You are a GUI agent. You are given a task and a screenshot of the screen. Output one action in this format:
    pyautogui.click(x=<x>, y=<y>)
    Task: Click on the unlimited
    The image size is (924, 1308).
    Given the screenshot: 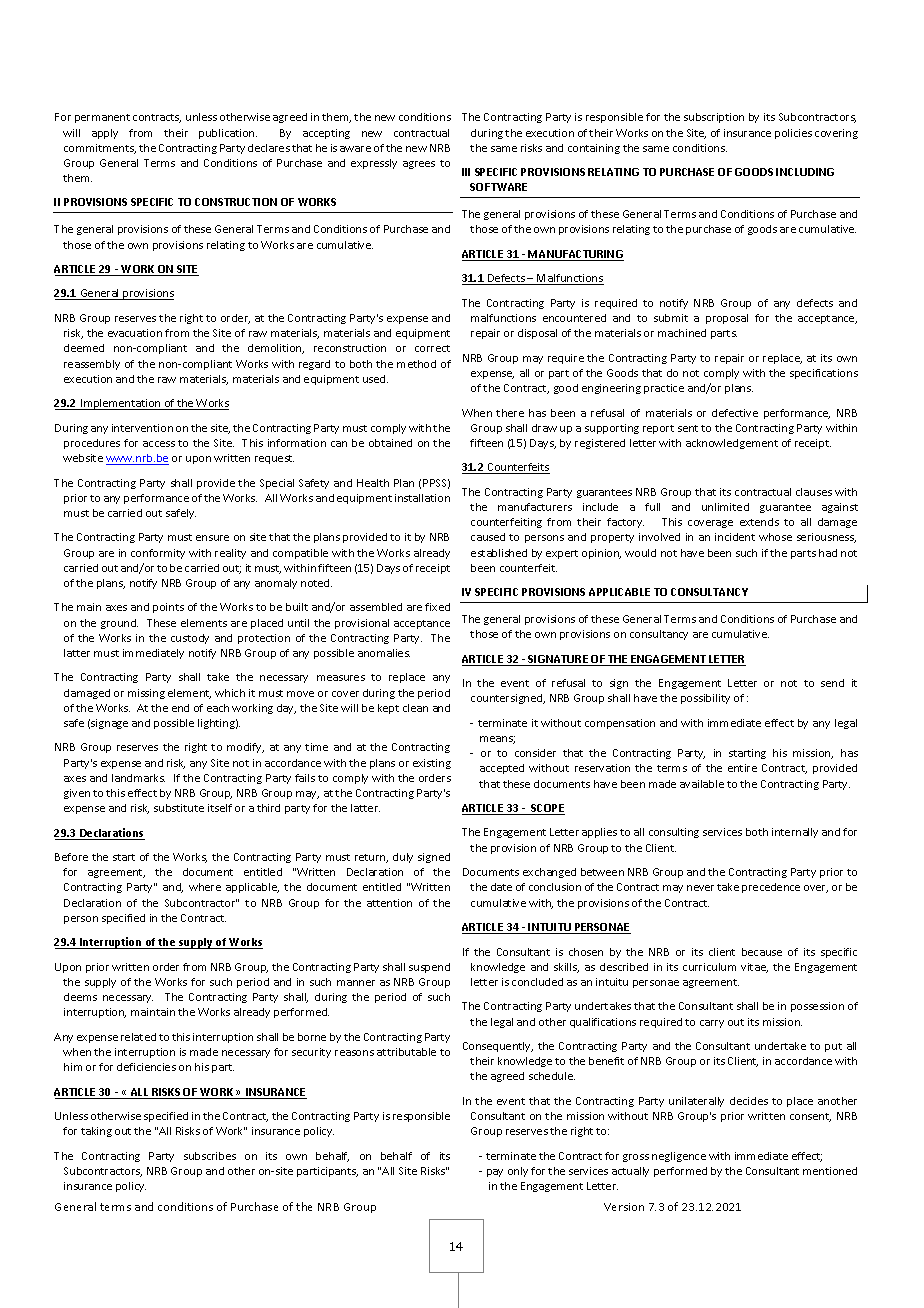 What is the action you would take?
    pyautogui.click(x=725, y=507)
